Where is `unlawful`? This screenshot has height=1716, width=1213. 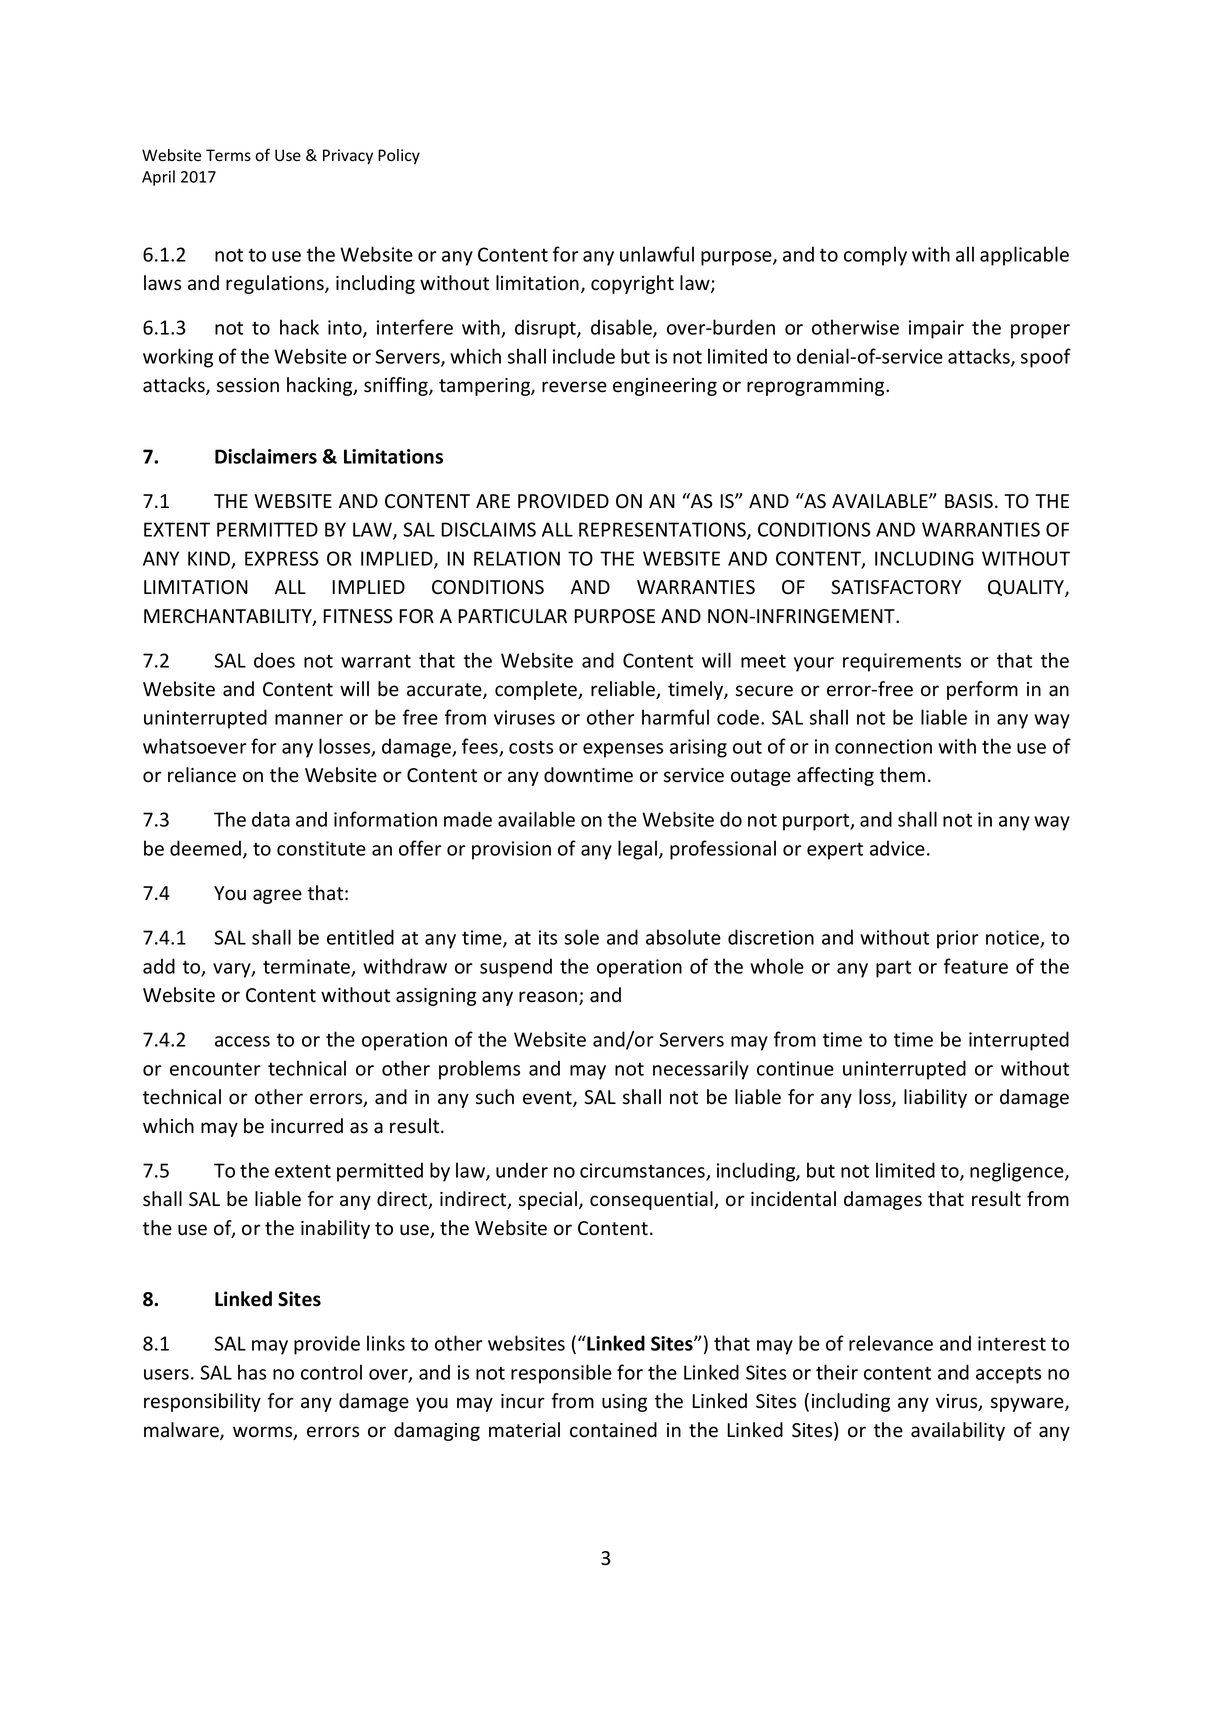 unlawful is located at coordinates (657, 254).
